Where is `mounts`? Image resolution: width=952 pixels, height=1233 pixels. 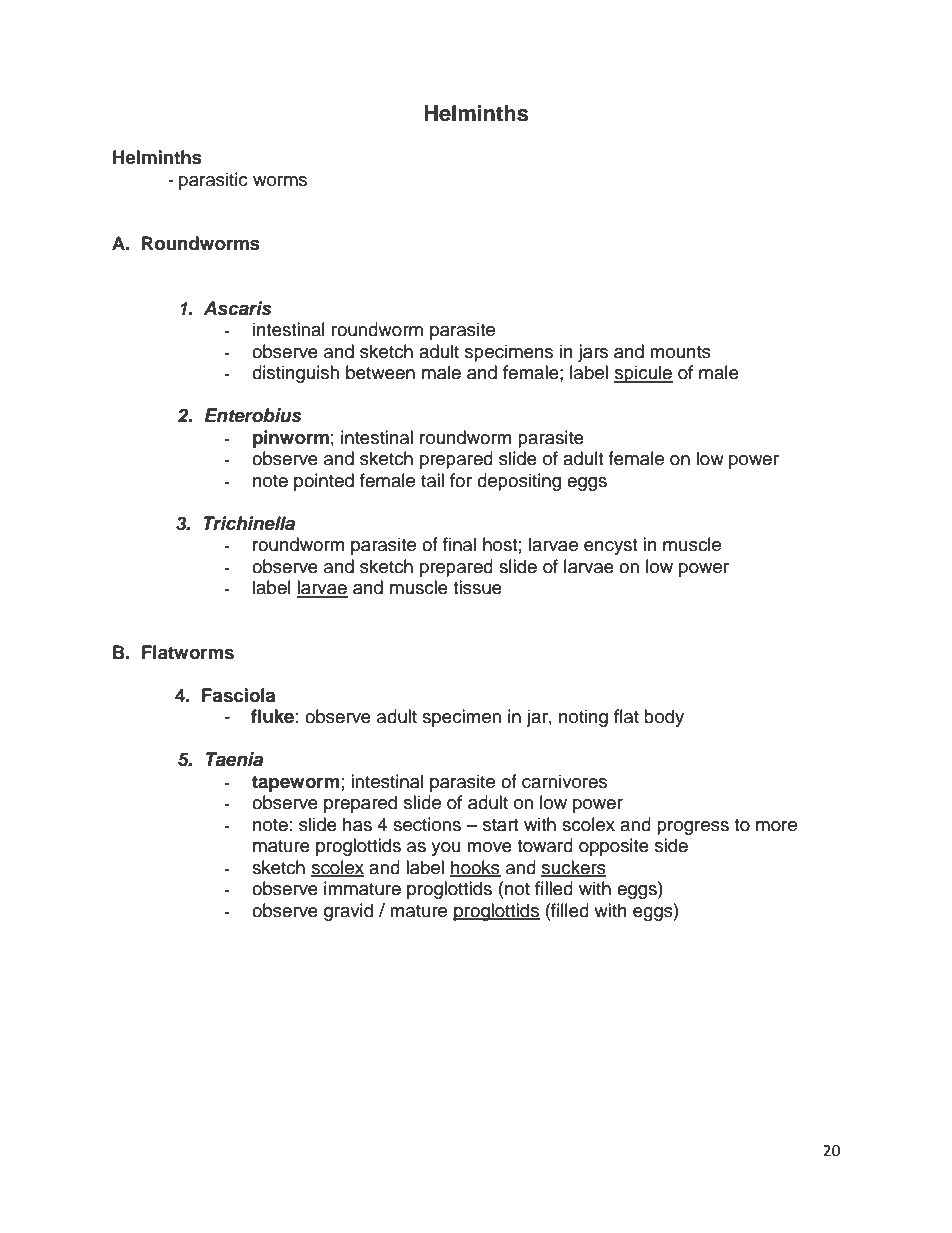
mounts is located at coordinates (680, 352).
